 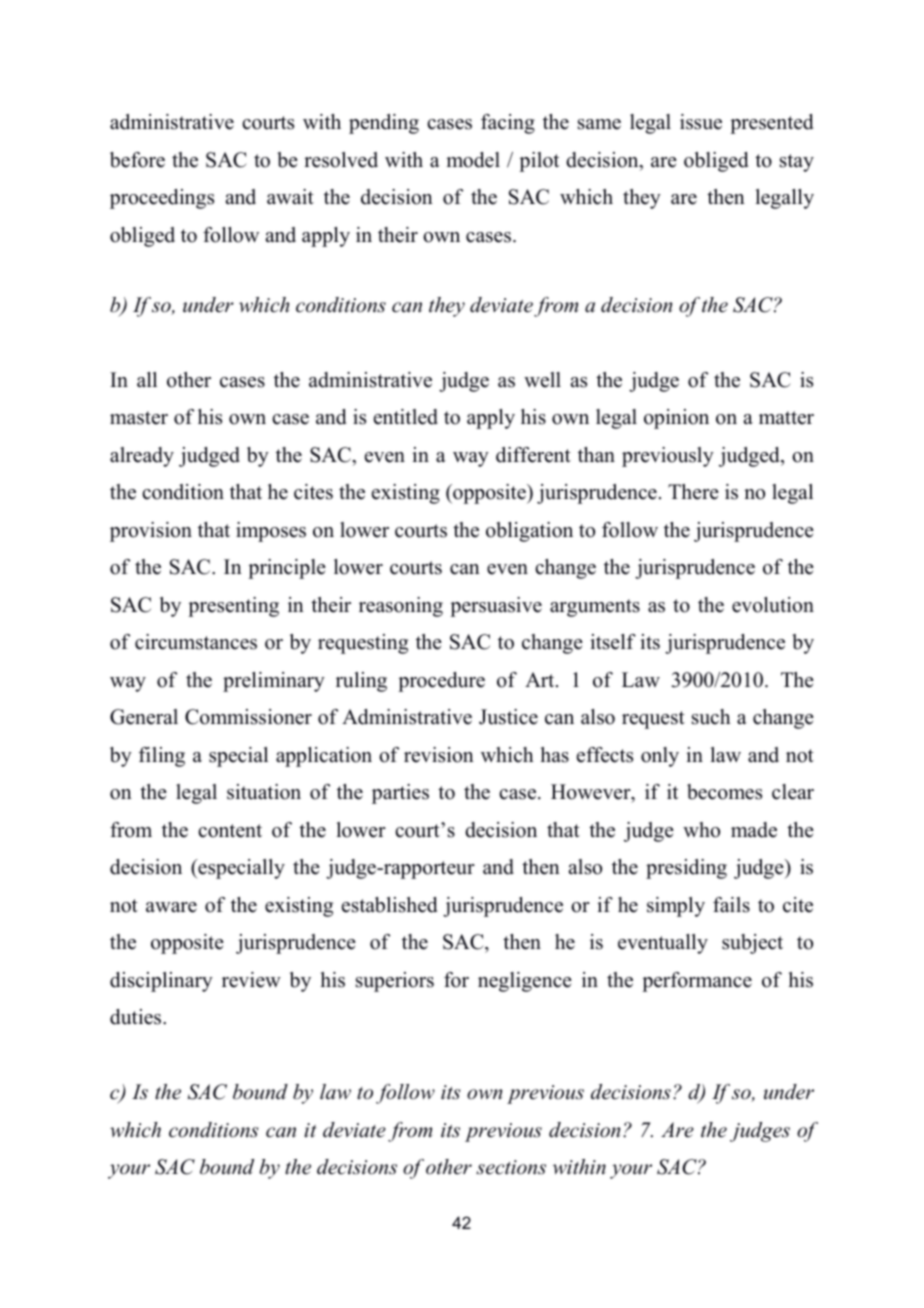 I want to click on master, so click(x=139, y=418).
